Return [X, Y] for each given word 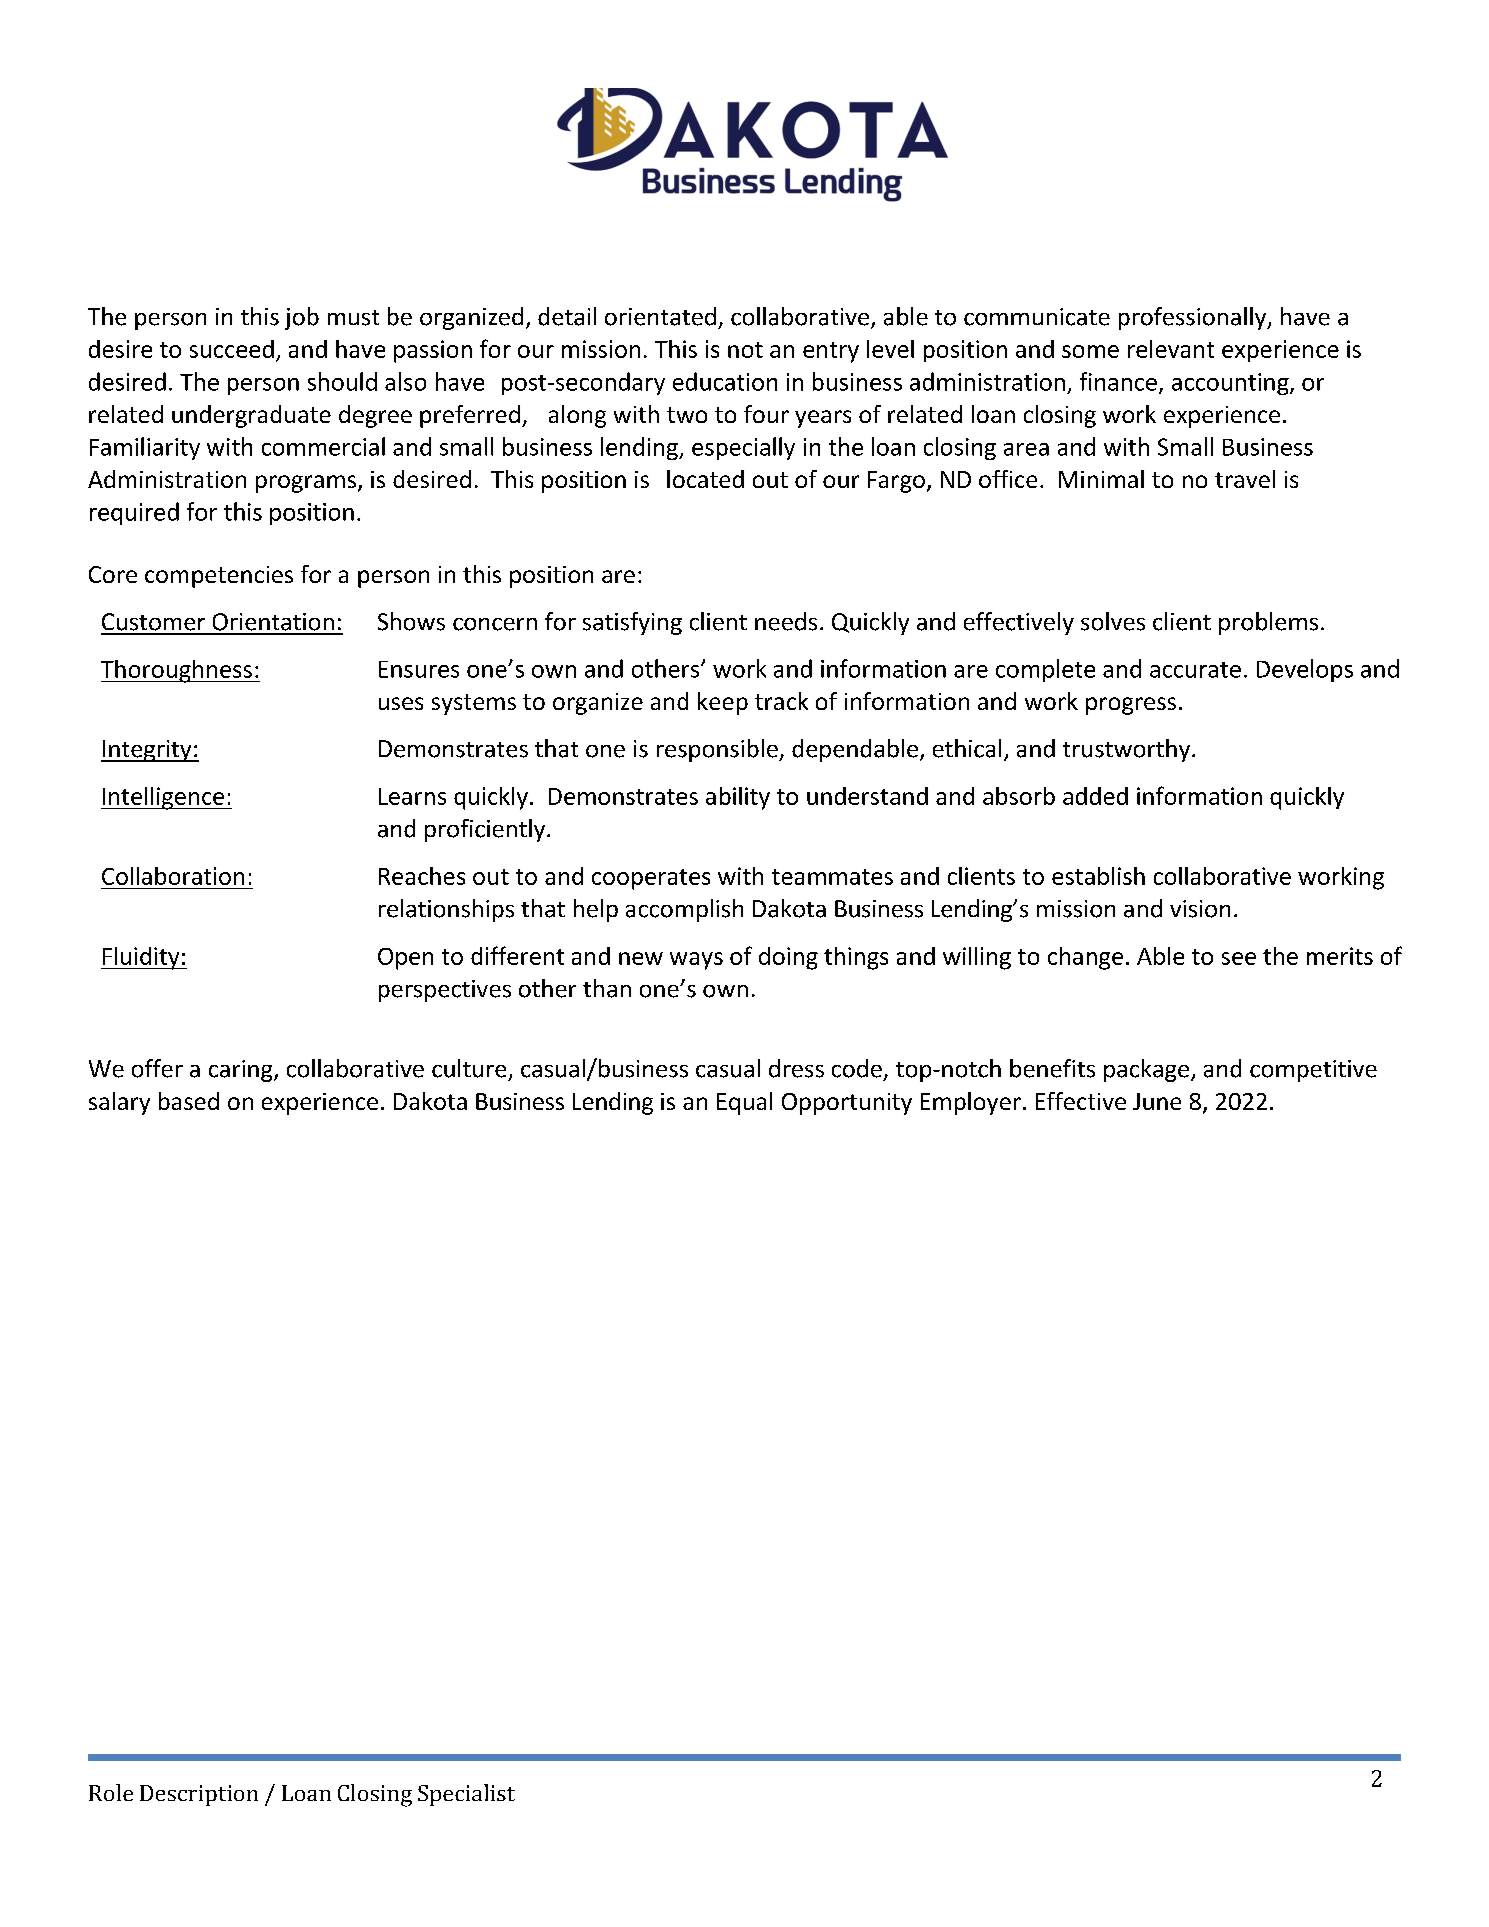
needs [786, 621]
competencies [219, 577]
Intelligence [164, 798]
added [1095, 796]
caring [242, 1071]
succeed [232, 349]
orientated [660, 316]
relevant [1171, 349]
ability [738, 798]
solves [1113, 621]
